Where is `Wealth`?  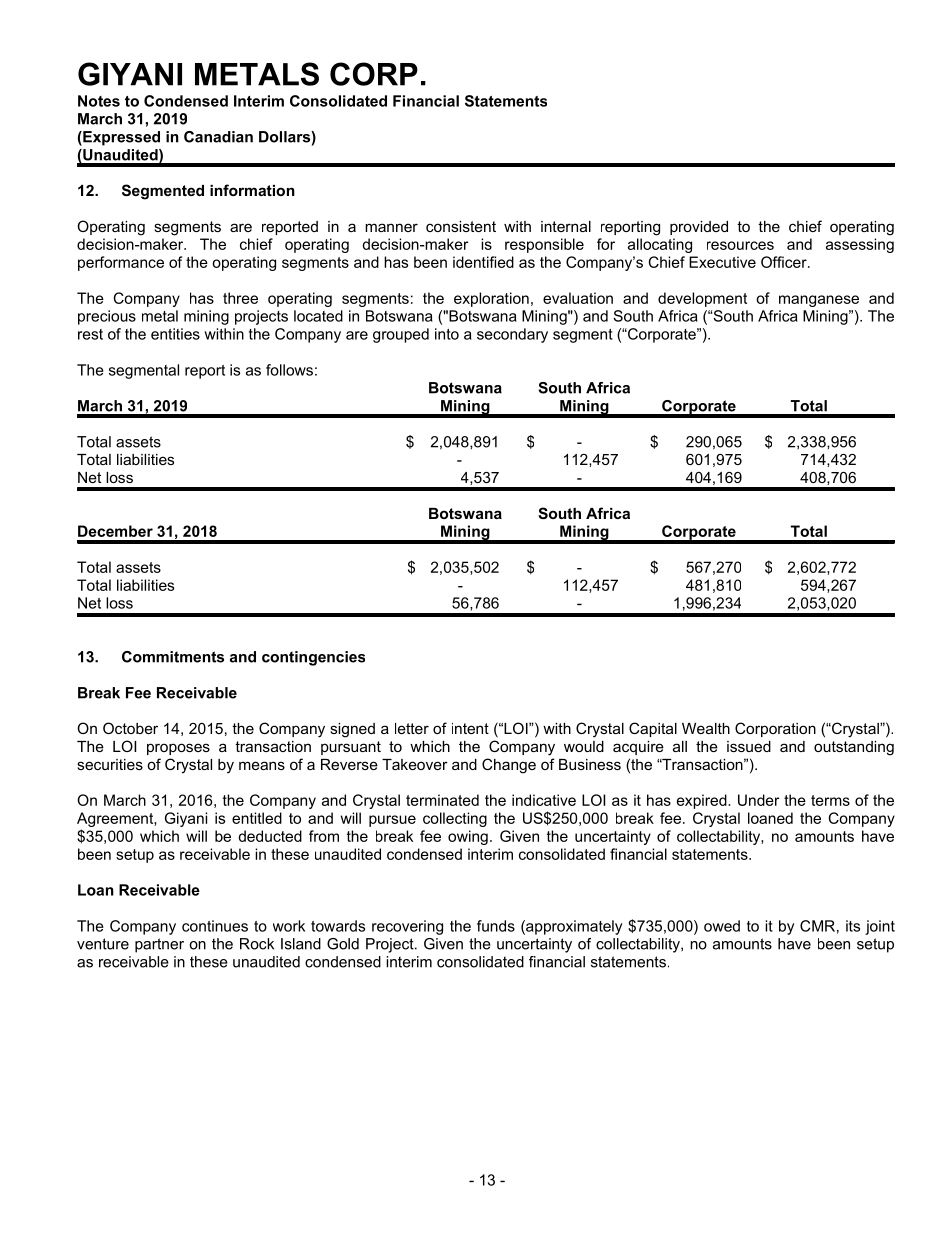
Wealth is located at coordinates (706, 728).
